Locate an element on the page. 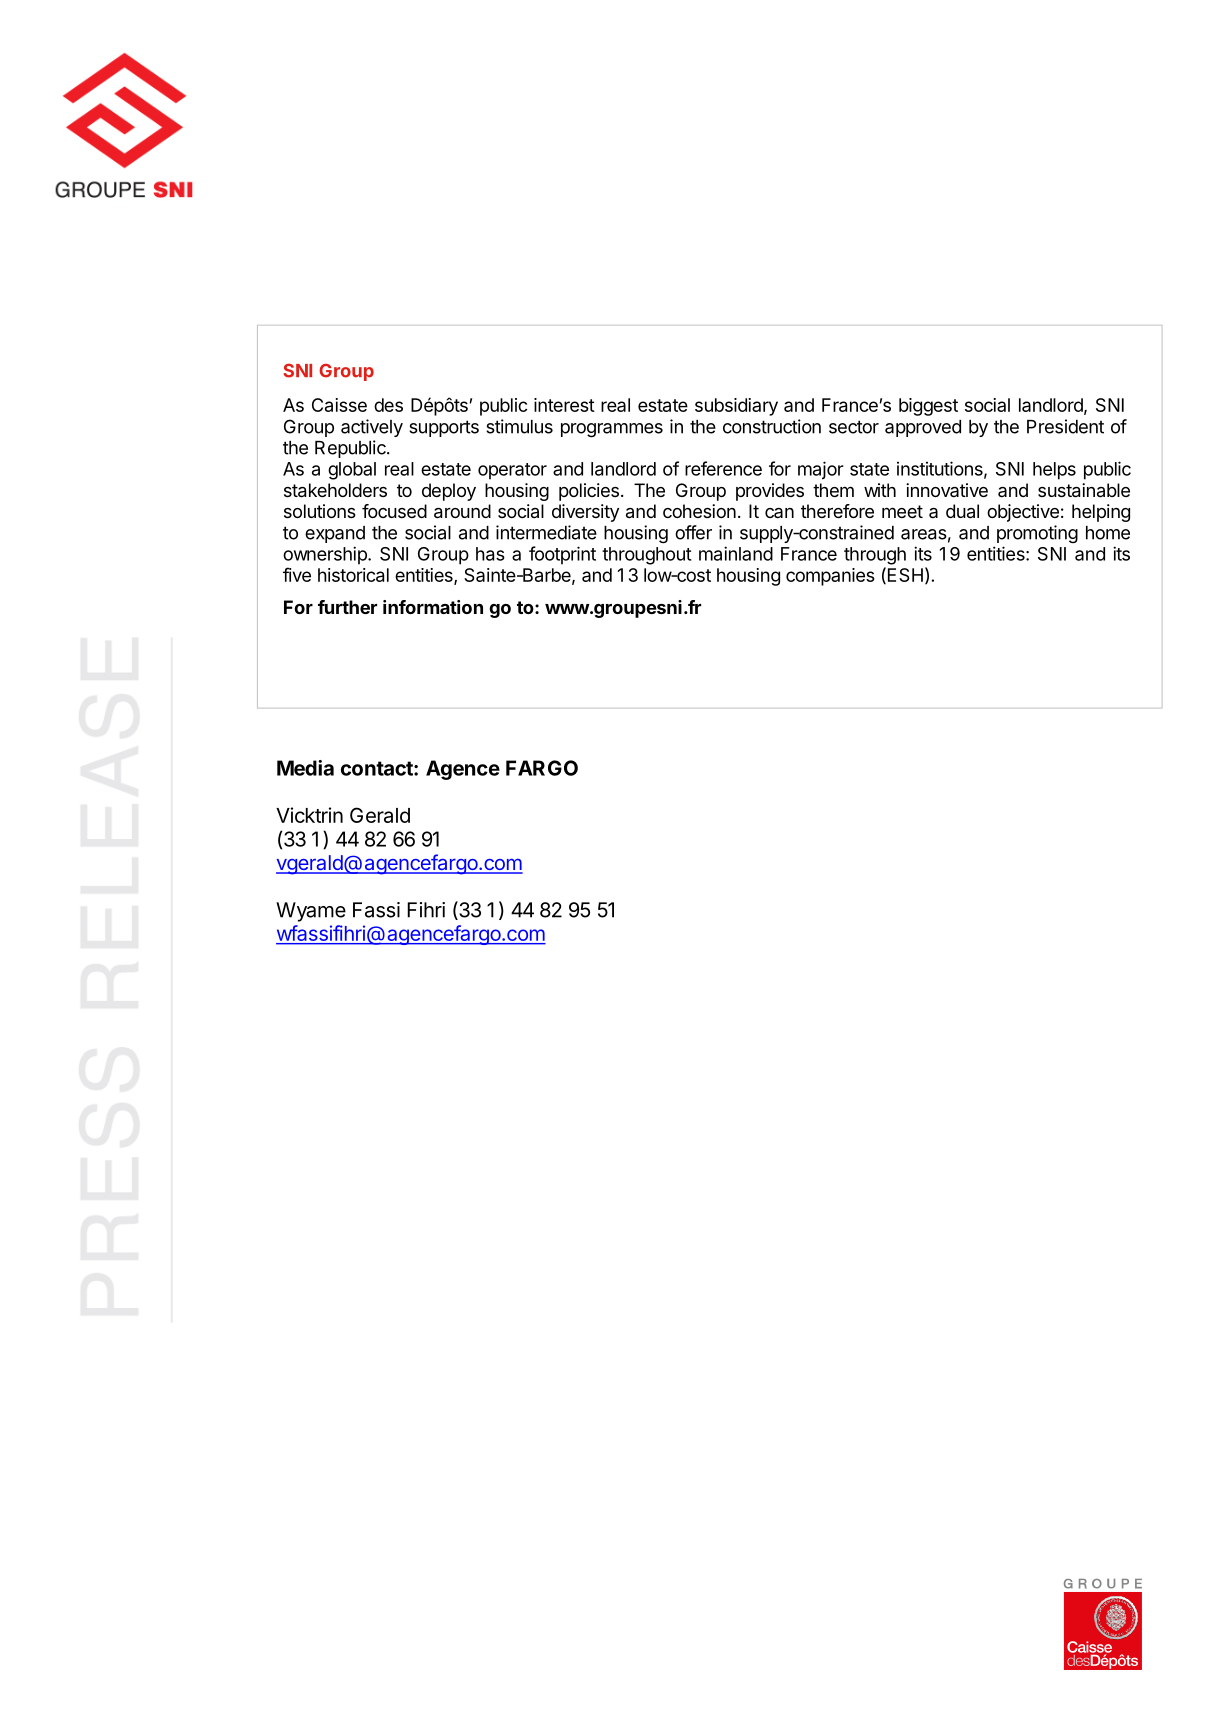  helps is located at coordinates (1054, 471).
